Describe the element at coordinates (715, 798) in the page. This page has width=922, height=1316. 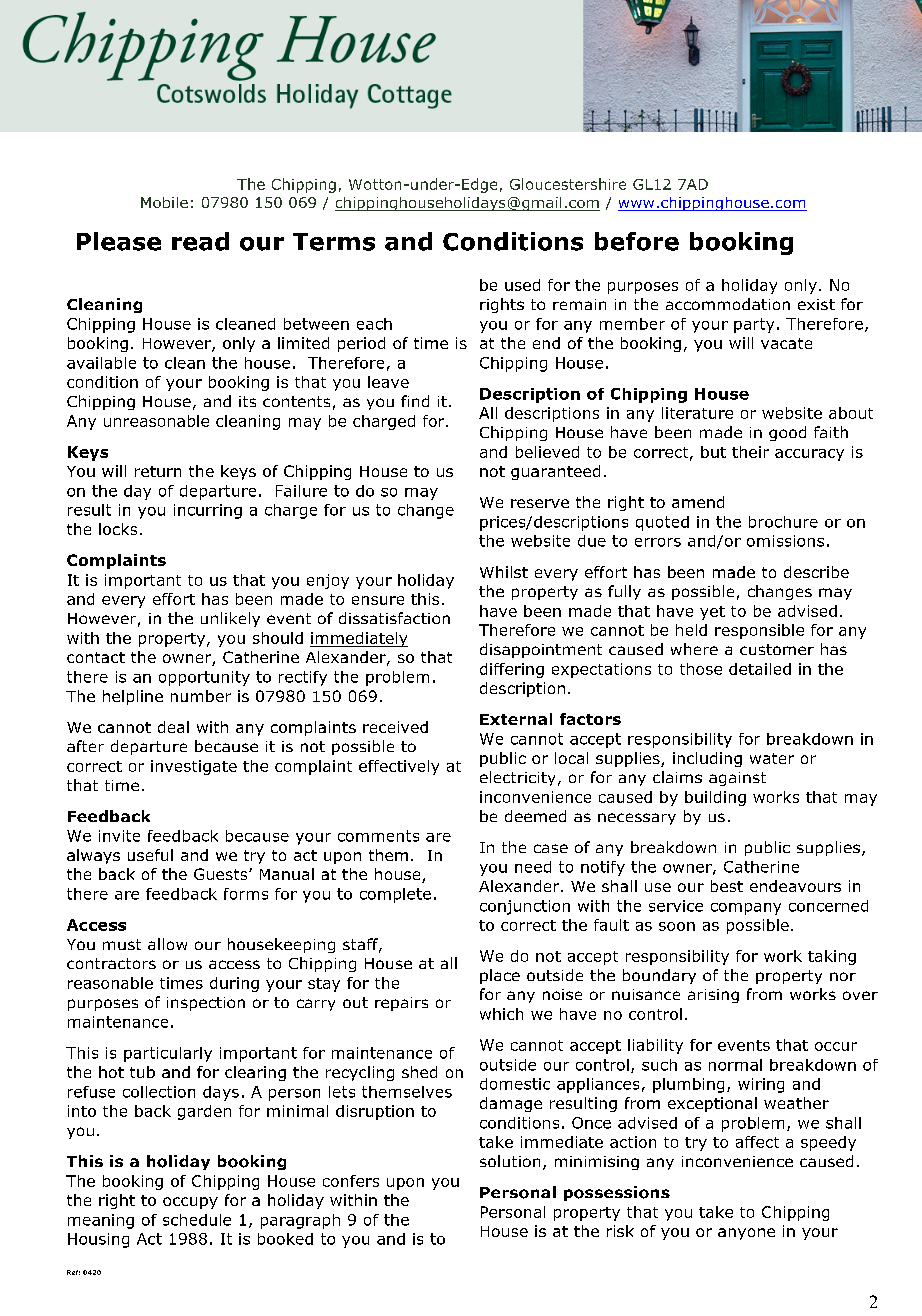
I see `building` at that location.
